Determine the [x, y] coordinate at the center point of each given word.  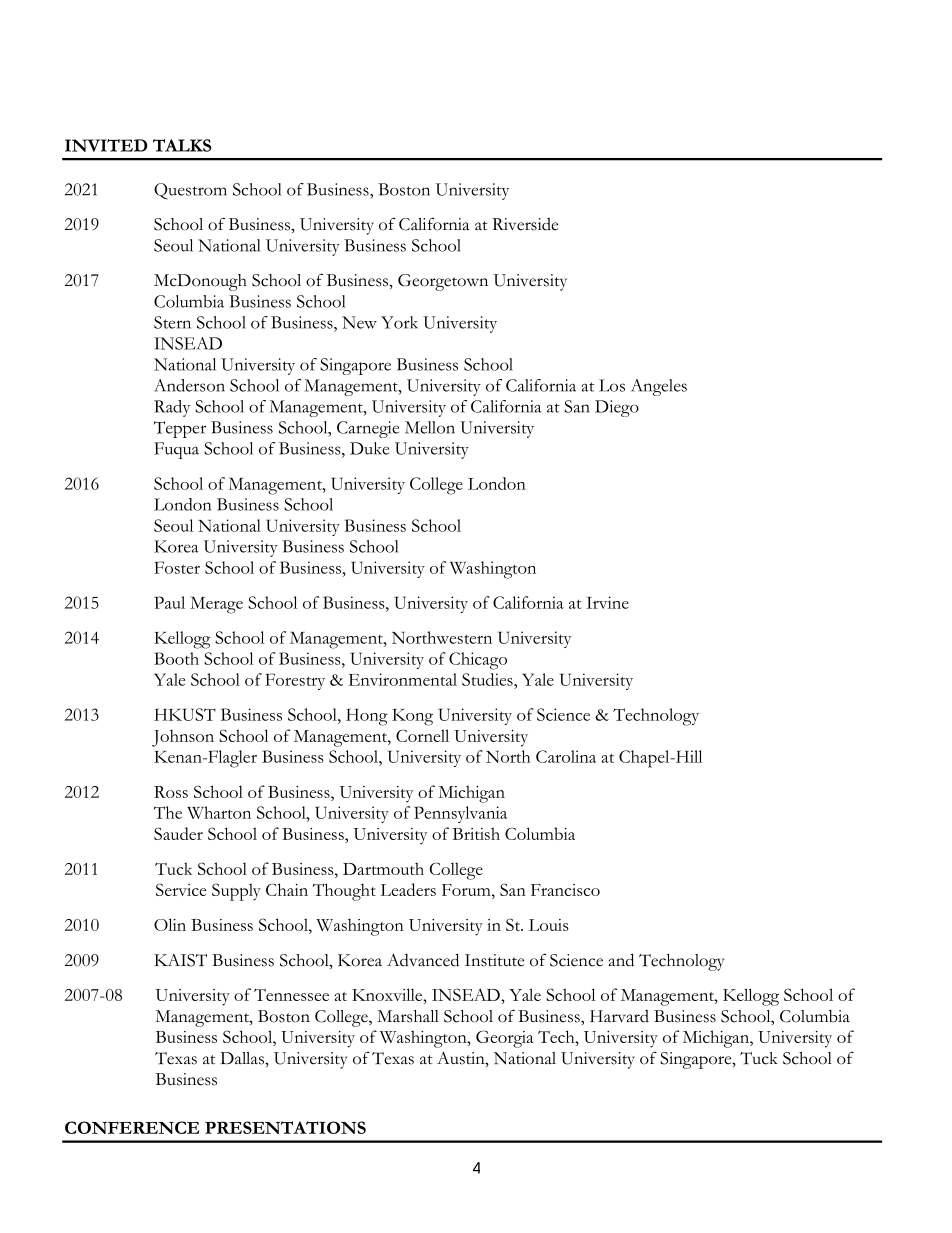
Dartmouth [383, 868]
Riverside [525, 224]
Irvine [607, 602]
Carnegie [368, 429]
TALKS [182, 145]
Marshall [408, 1016]
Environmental [402, 679]
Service [181, 889]
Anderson [189, 385]
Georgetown [443, 282]
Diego [617, 408]
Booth [176, 658]
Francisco [565, 890]
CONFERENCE [132, 1127]
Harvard [619, 1016]
